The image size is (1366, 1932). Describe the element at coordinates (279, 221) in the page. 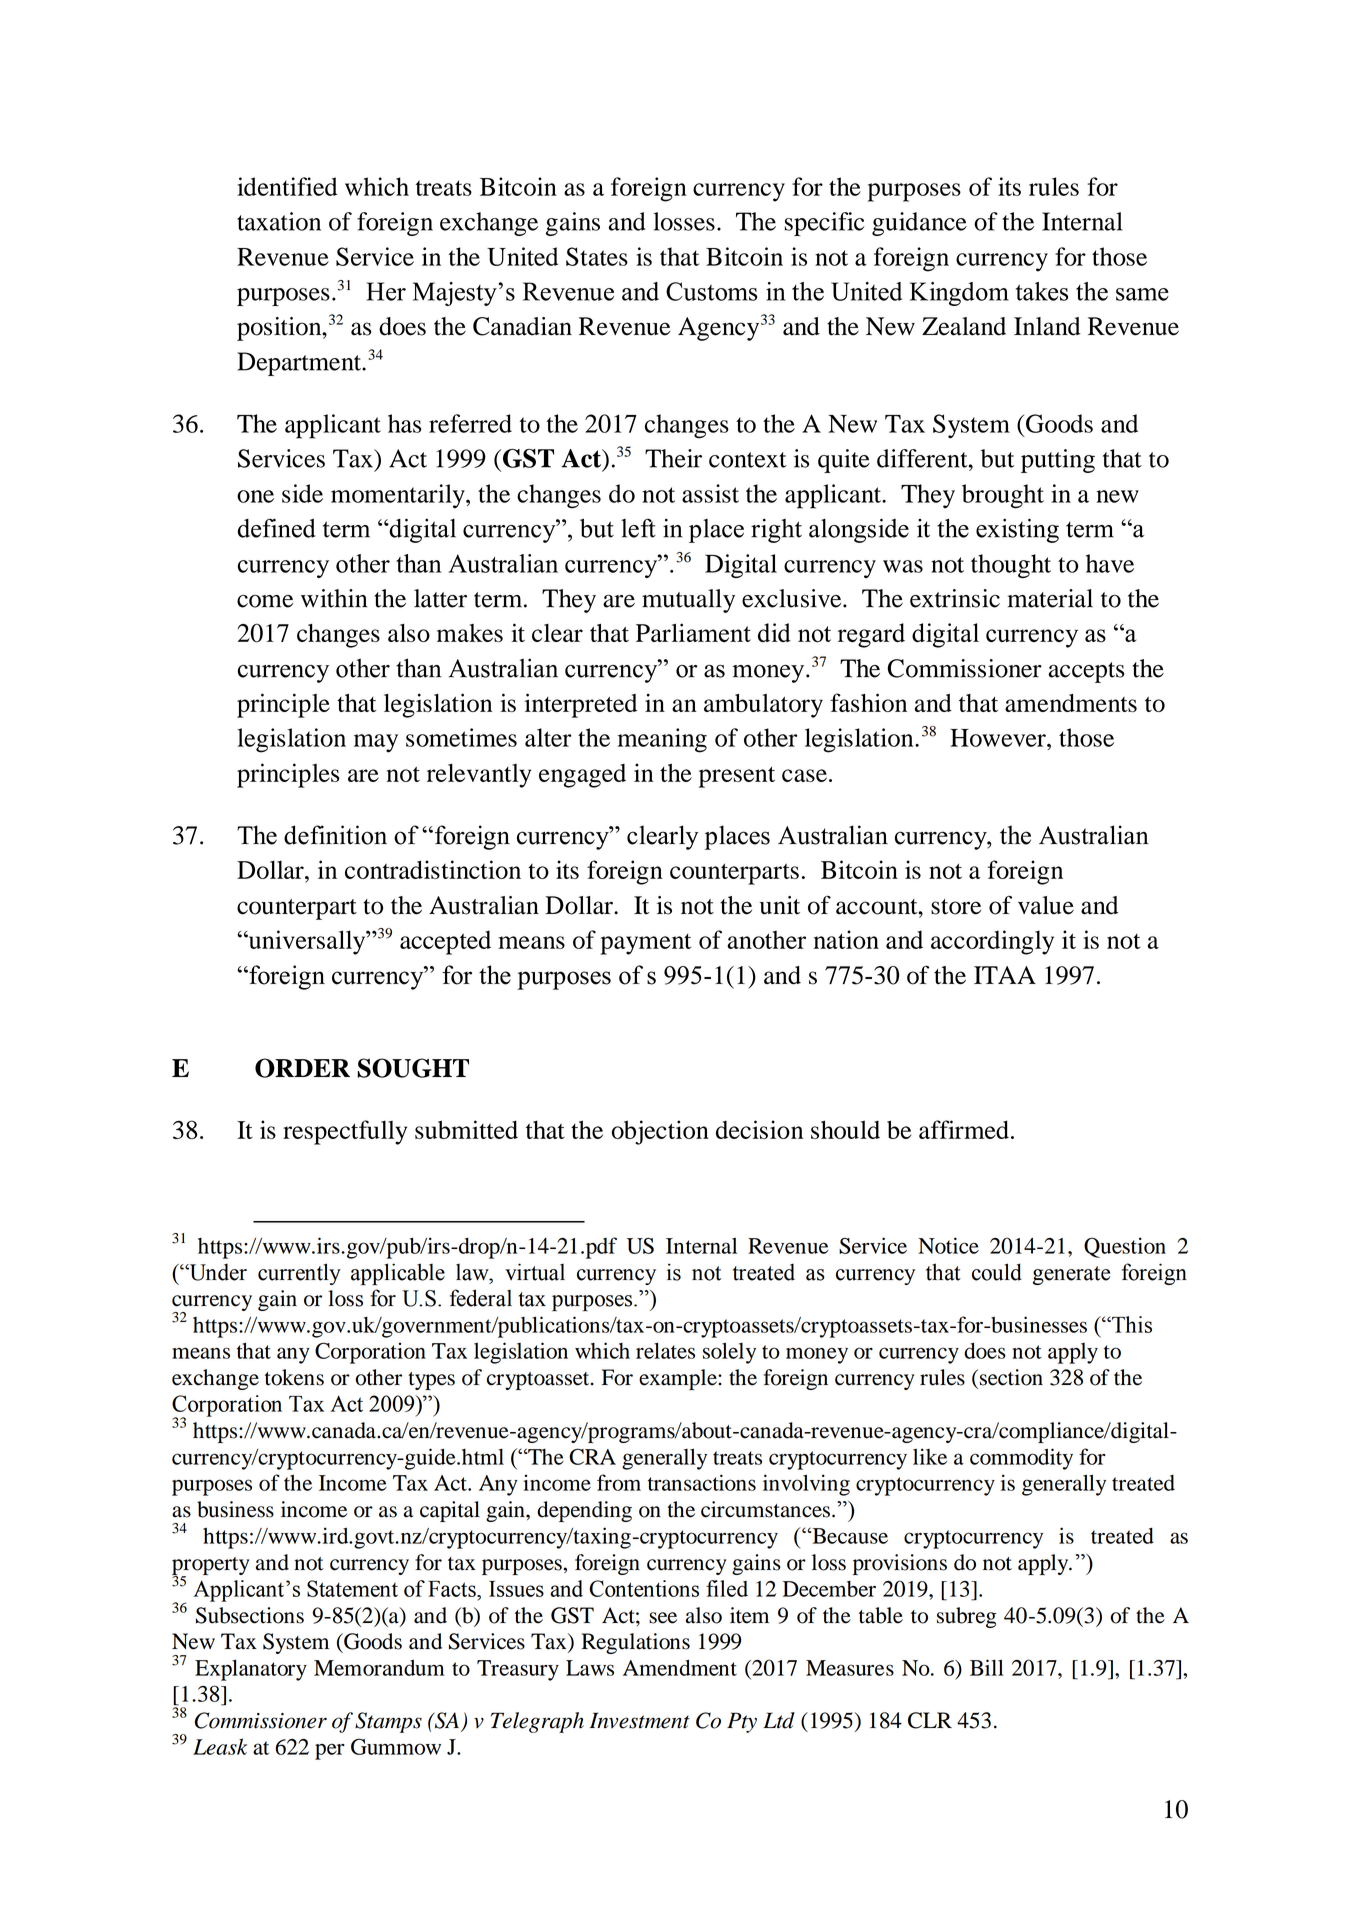

I see `taxation` at that location.
